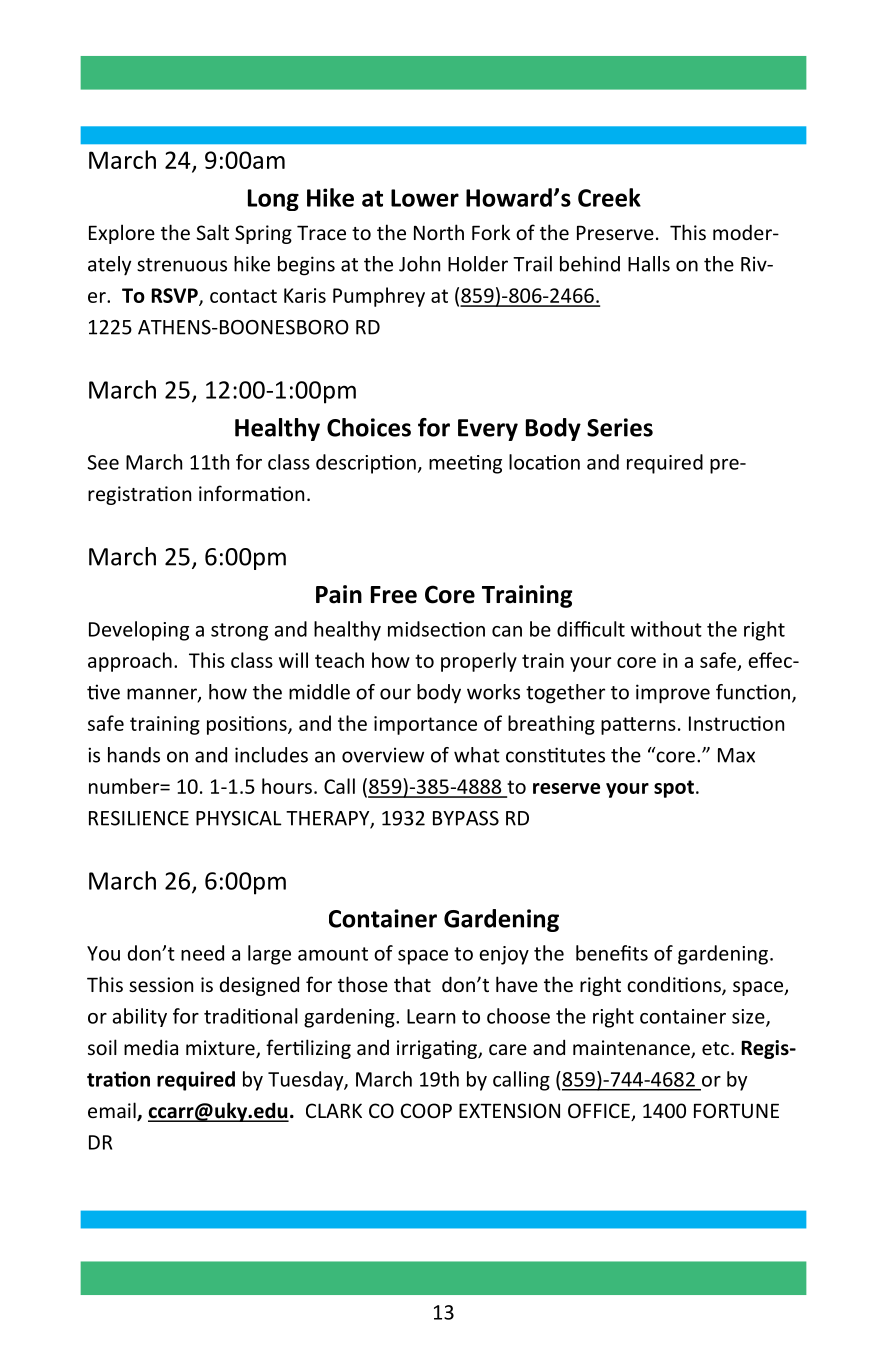 The height and width of the screenshot is (1372, 887). Describe the element at coordinates (479, 662) in the screenshot. I see `properly` at that location.
